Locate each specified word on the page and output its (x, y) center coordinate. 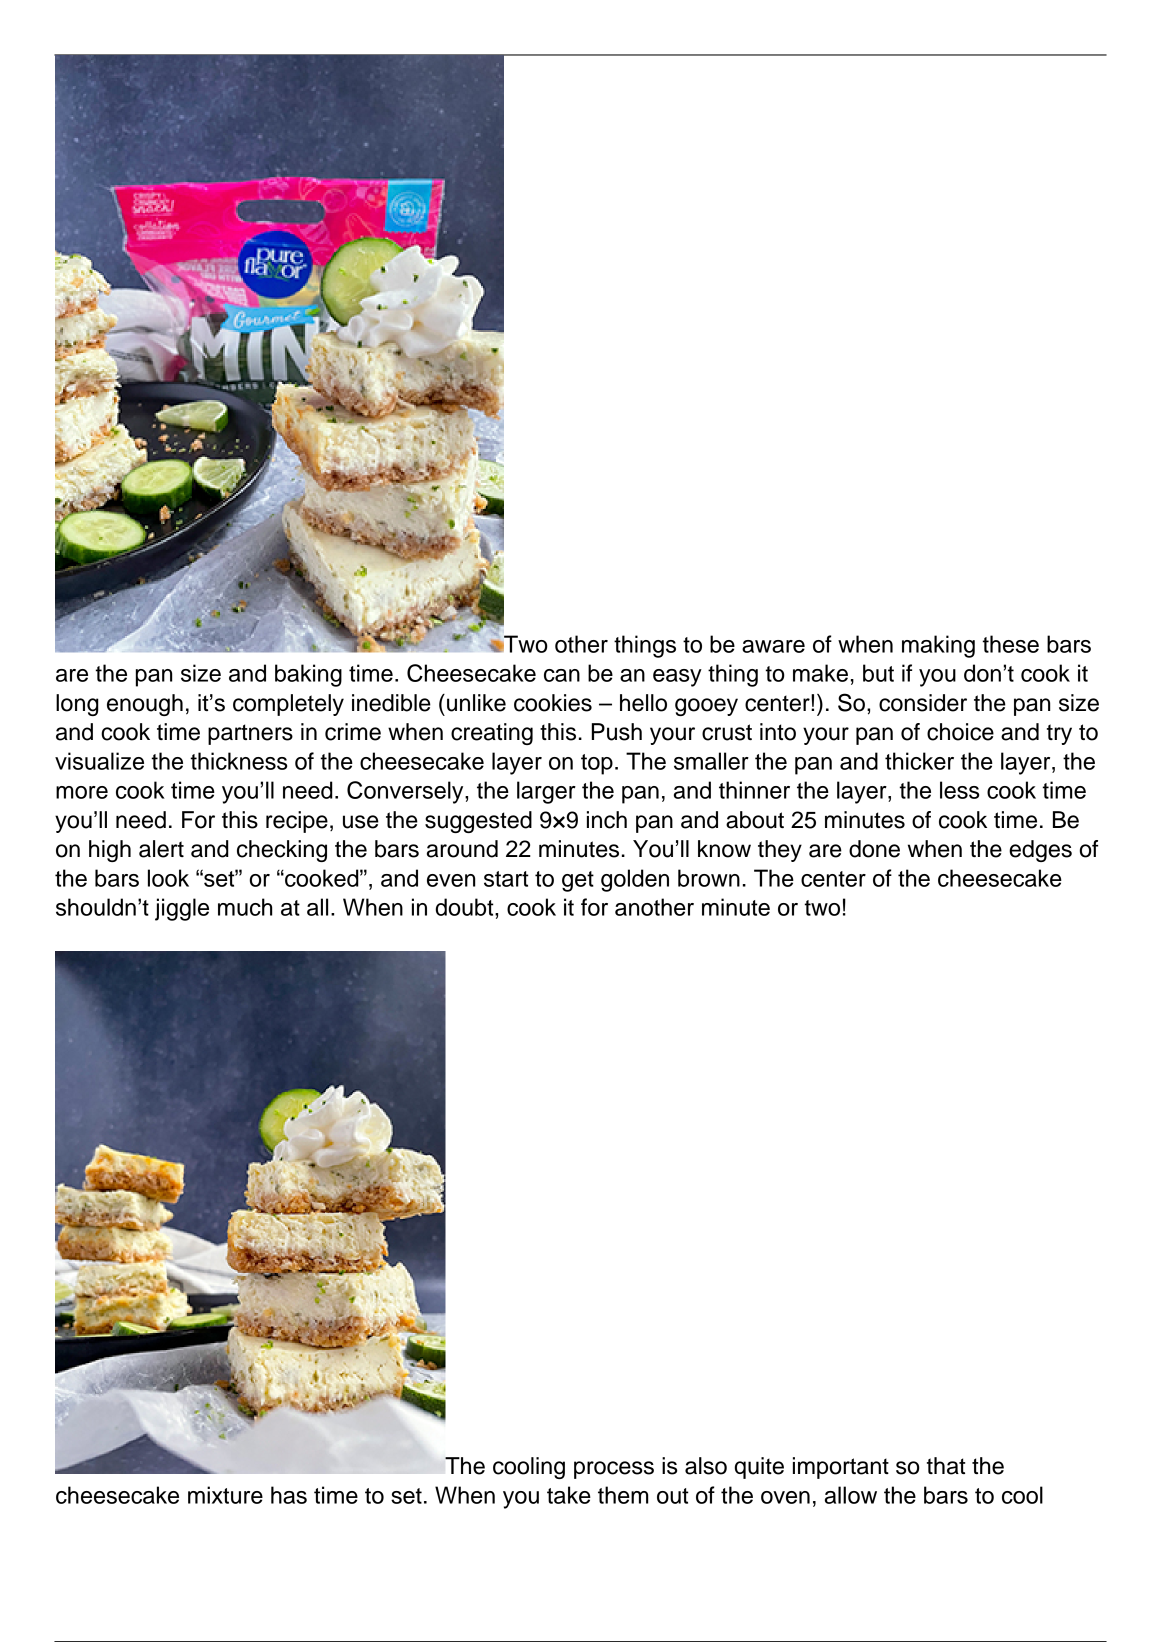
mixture (225, 1495)
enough (145, 705)
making (938, 646)
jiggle (182, 909)
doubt (465, 907)
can (562, 675)
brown (709, 878)
